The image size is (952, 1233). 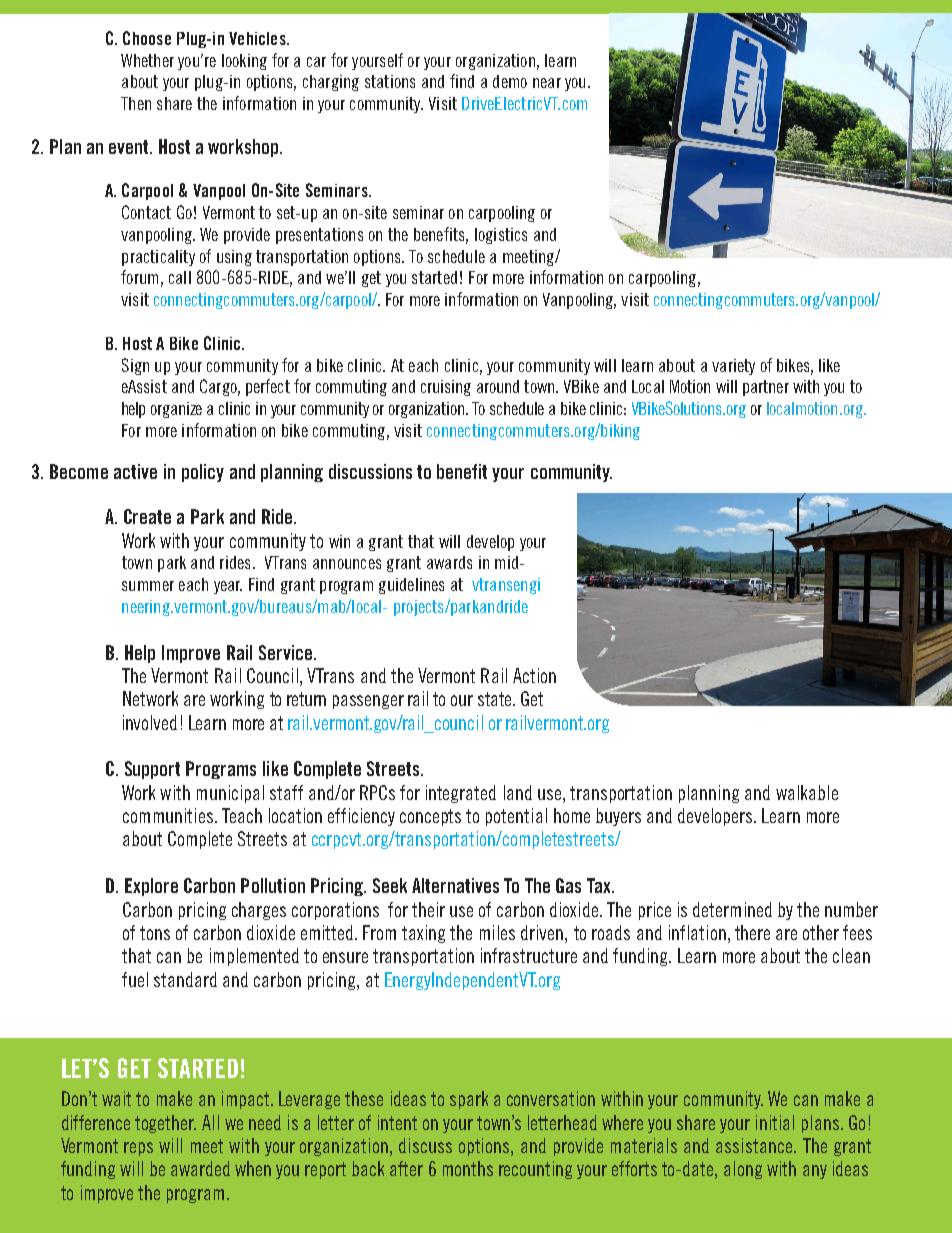 I want to click on cruising, so click(x=446, y=388).
